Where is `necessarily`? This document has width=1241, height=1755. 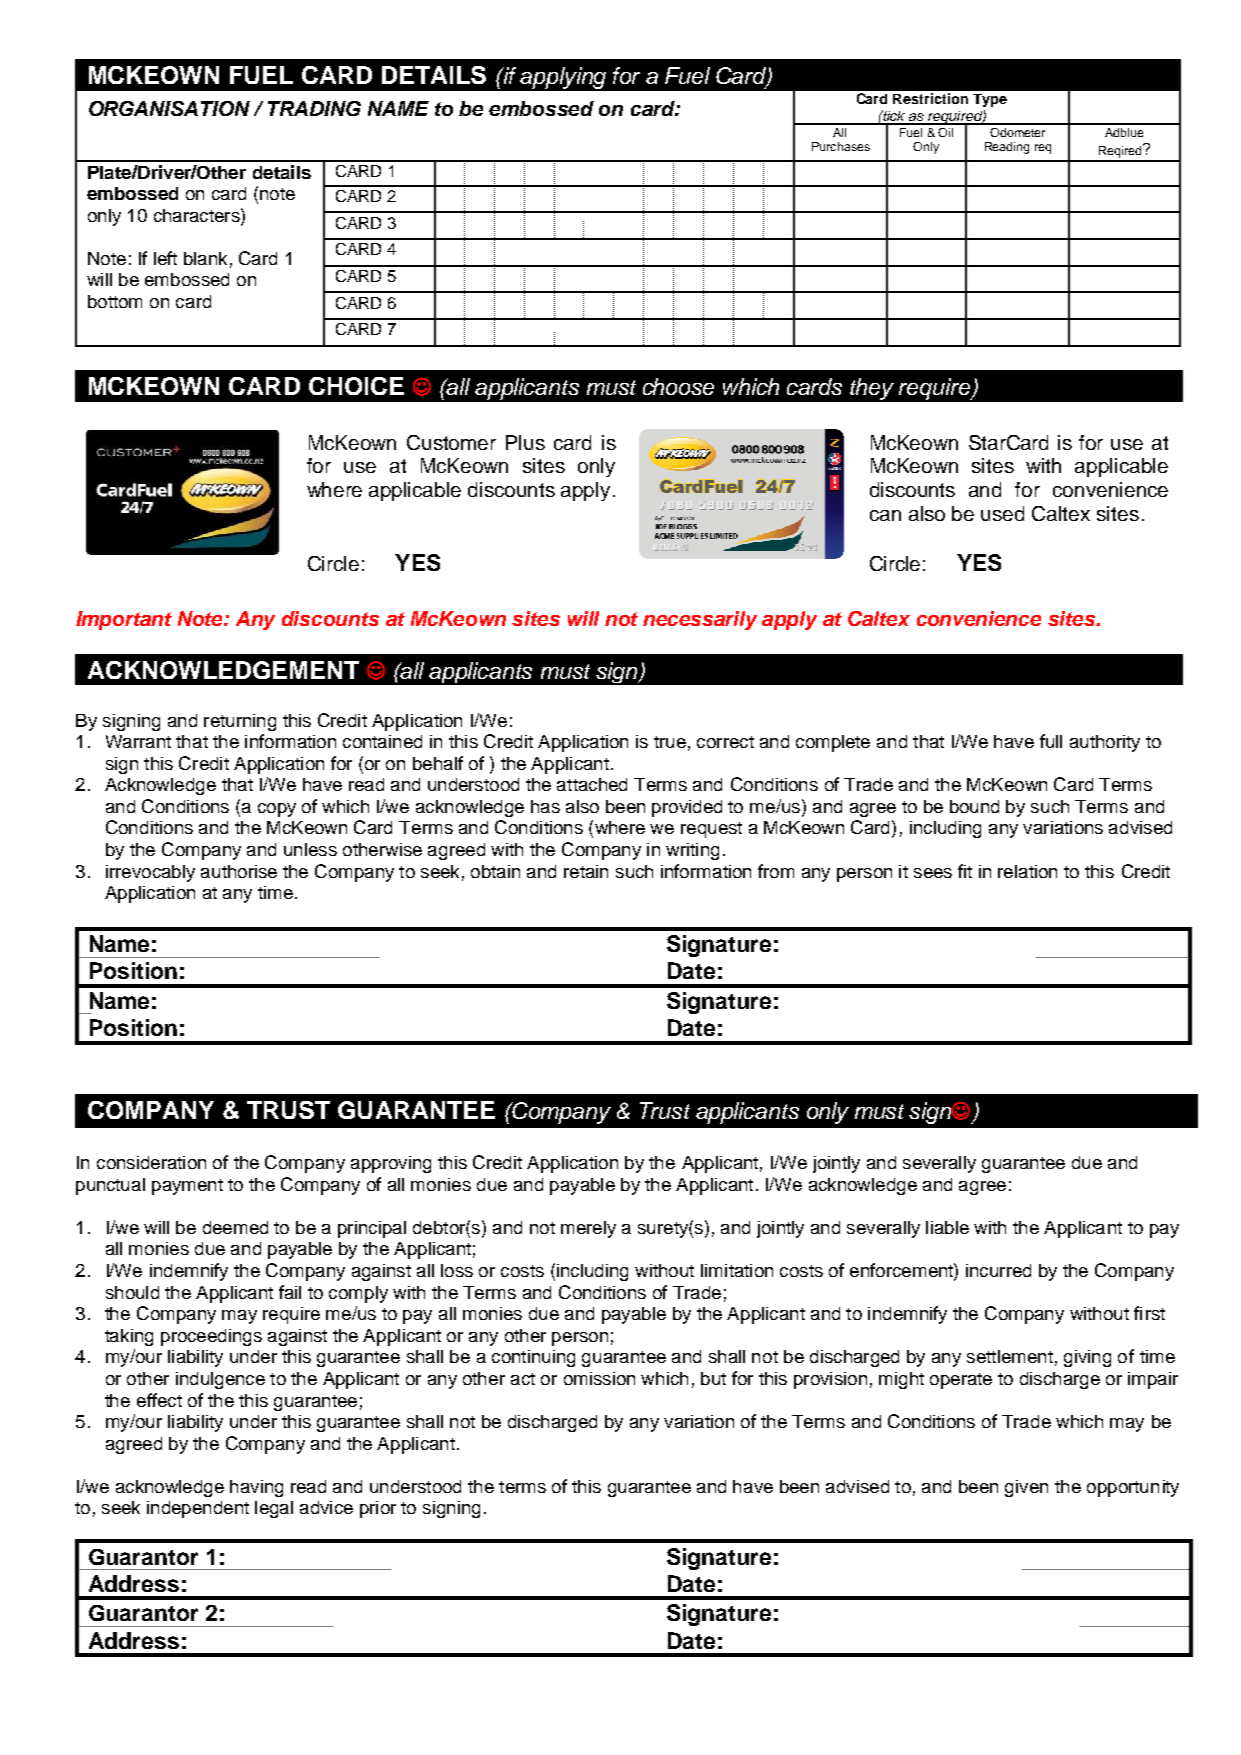 necessarily is located at coordinates (700, 620).
